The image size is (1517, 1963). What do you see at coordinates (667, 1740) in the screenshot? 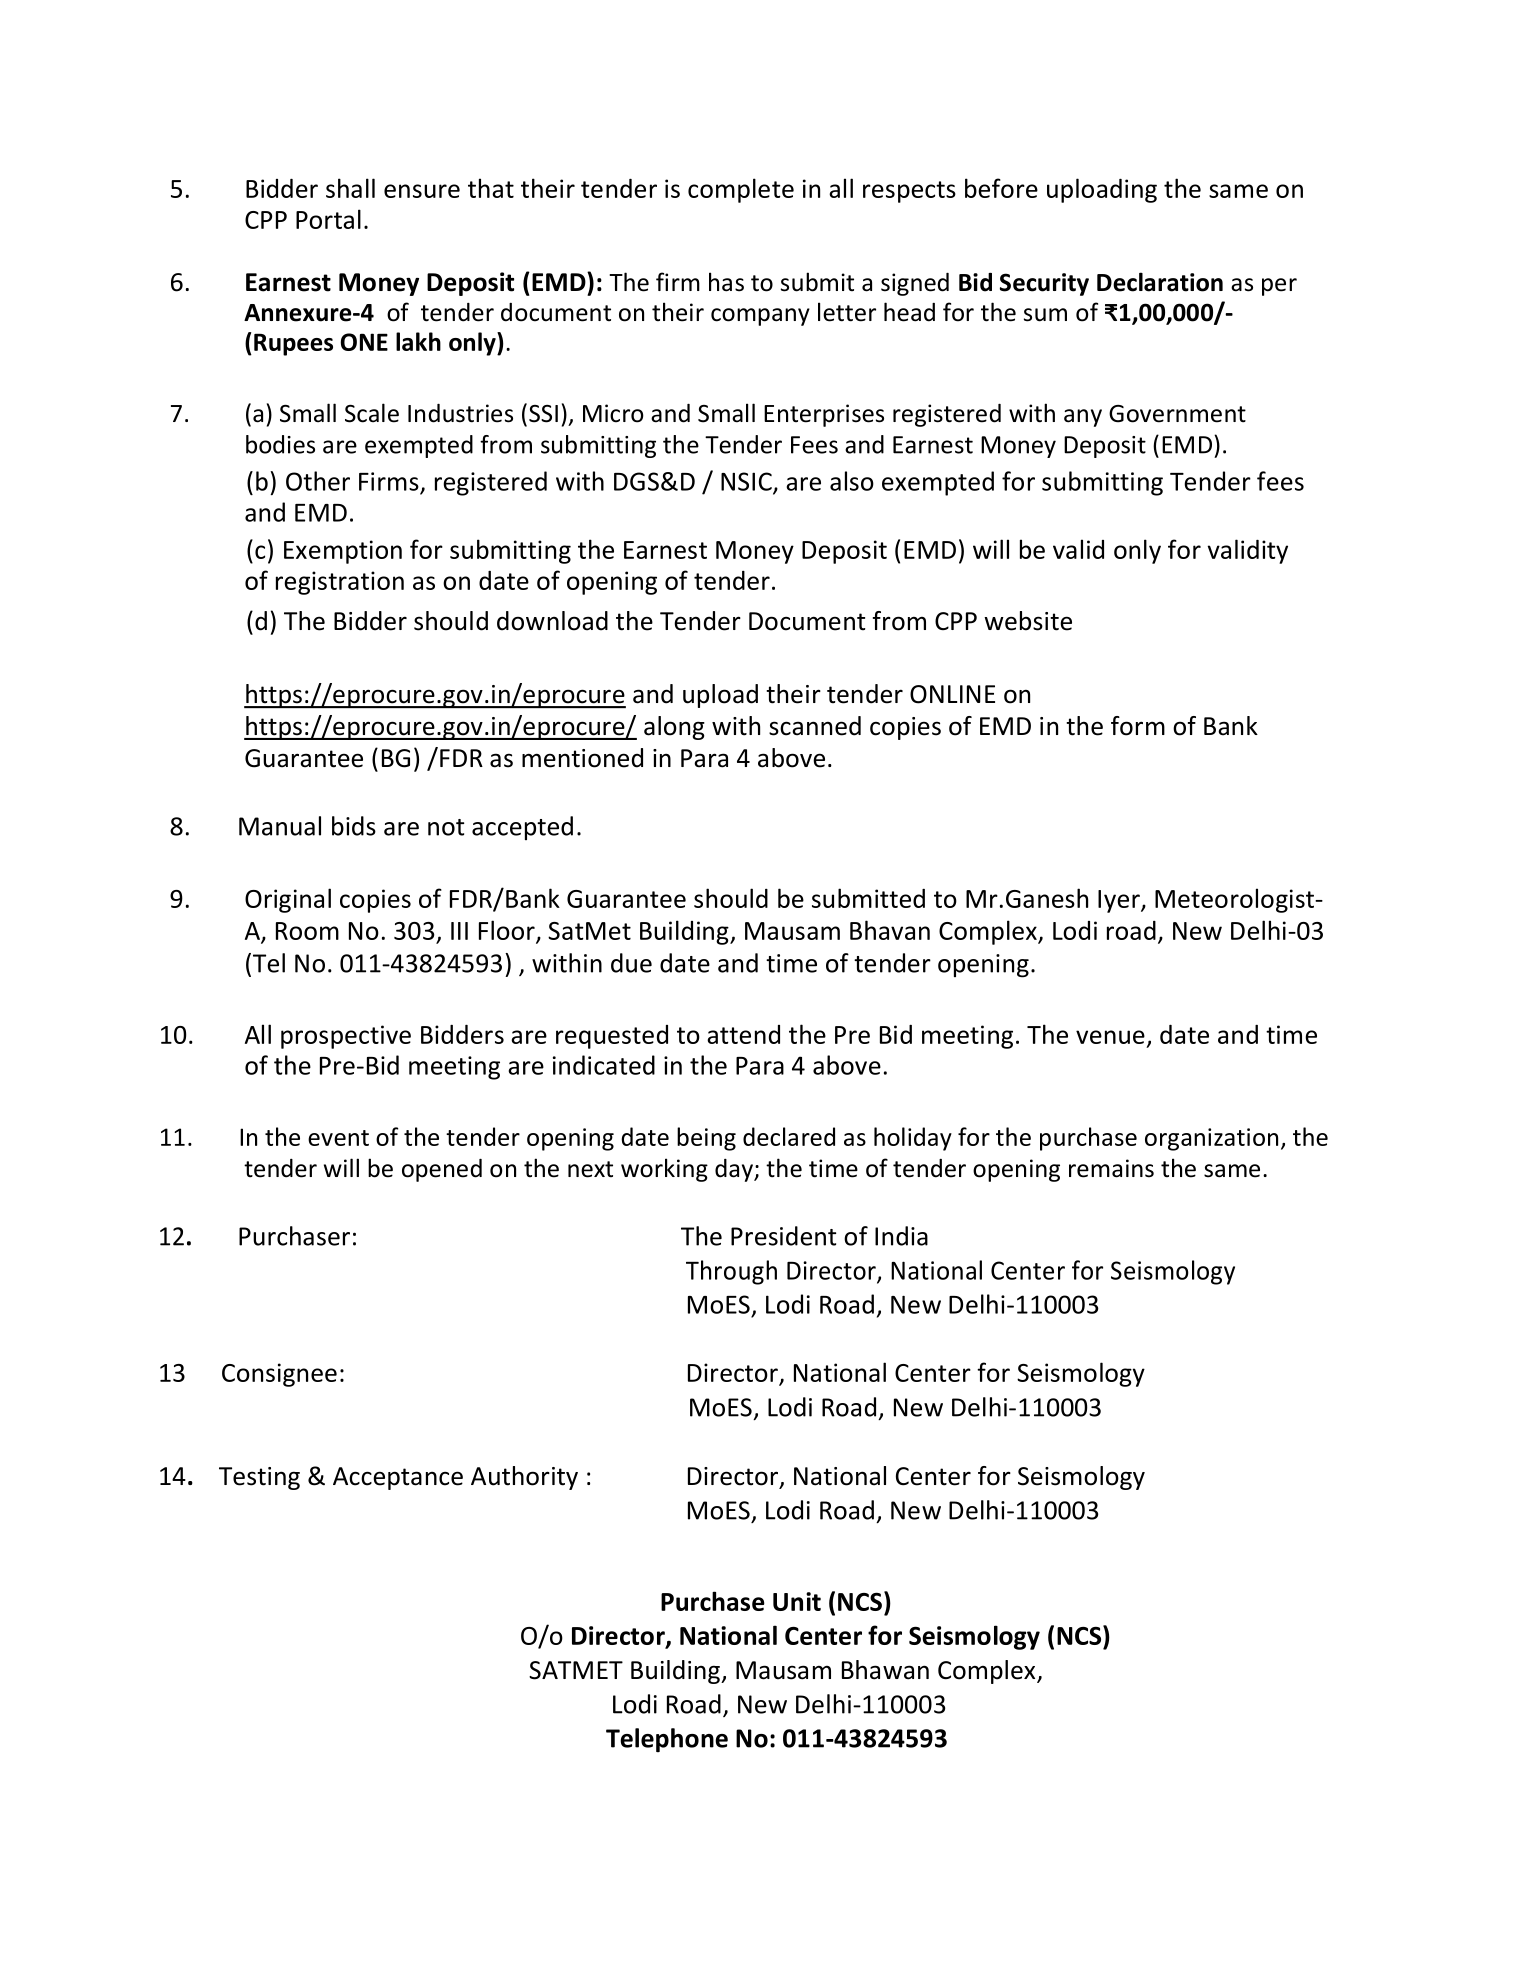
I see `Telephone` at bounding box center [667, 1740].
